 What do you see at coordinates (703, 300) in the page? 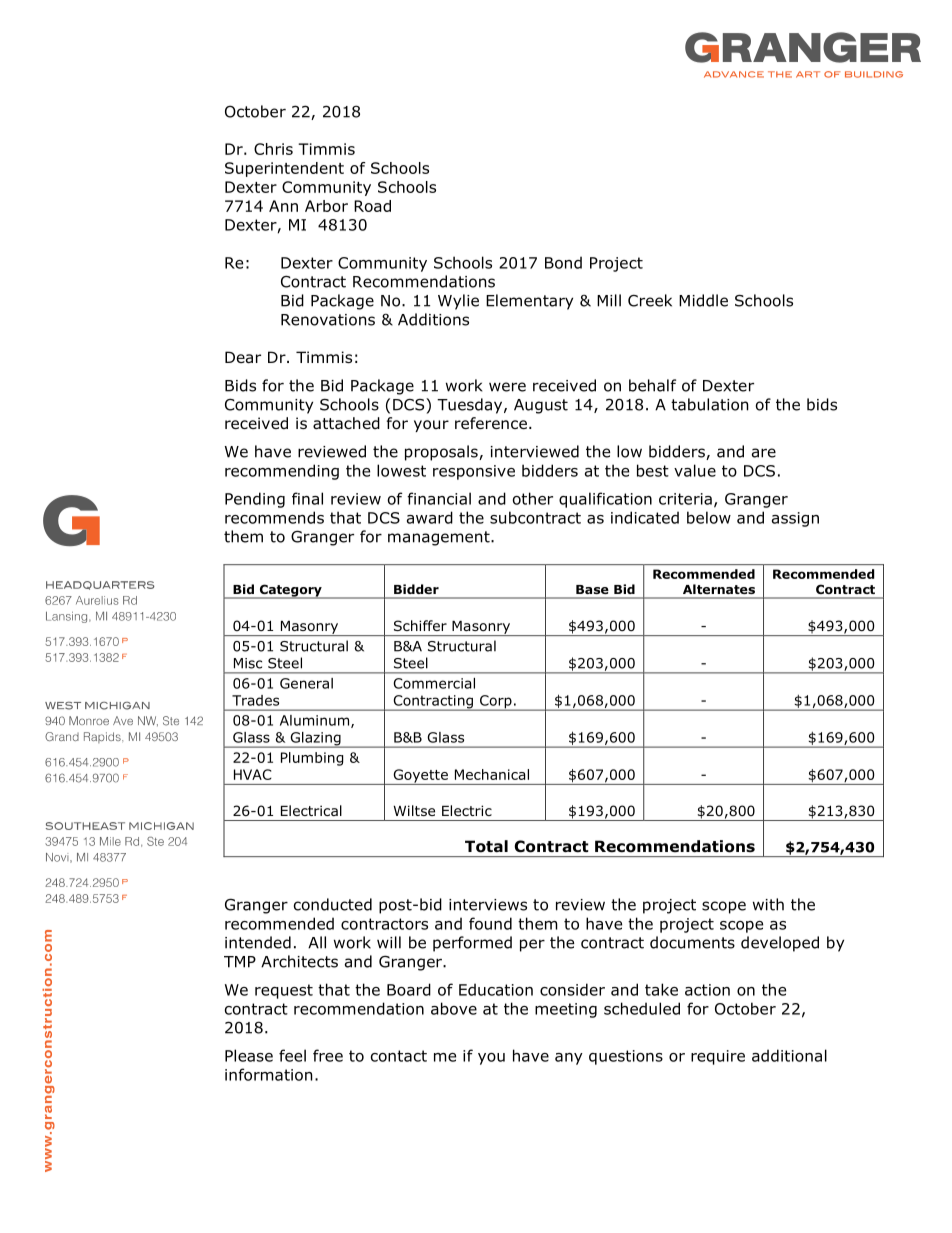
I see `Middle` at bounding box center [703, 300].
